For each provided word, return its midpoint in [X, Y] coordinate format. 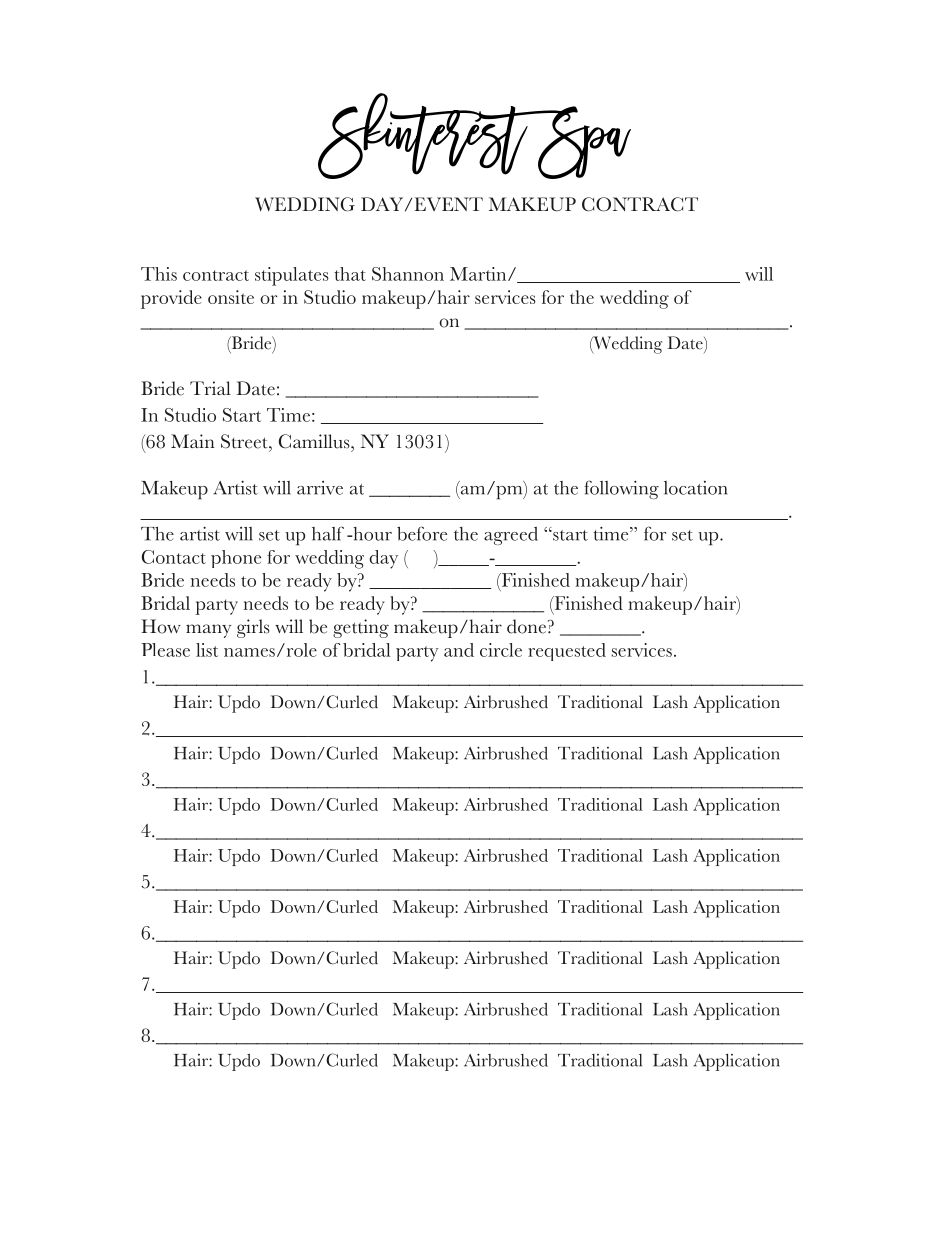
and [459, 650]
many [208, 631]
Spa [583, 142]
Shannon [408, 274]
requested [567, 652]
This [159, 274]
